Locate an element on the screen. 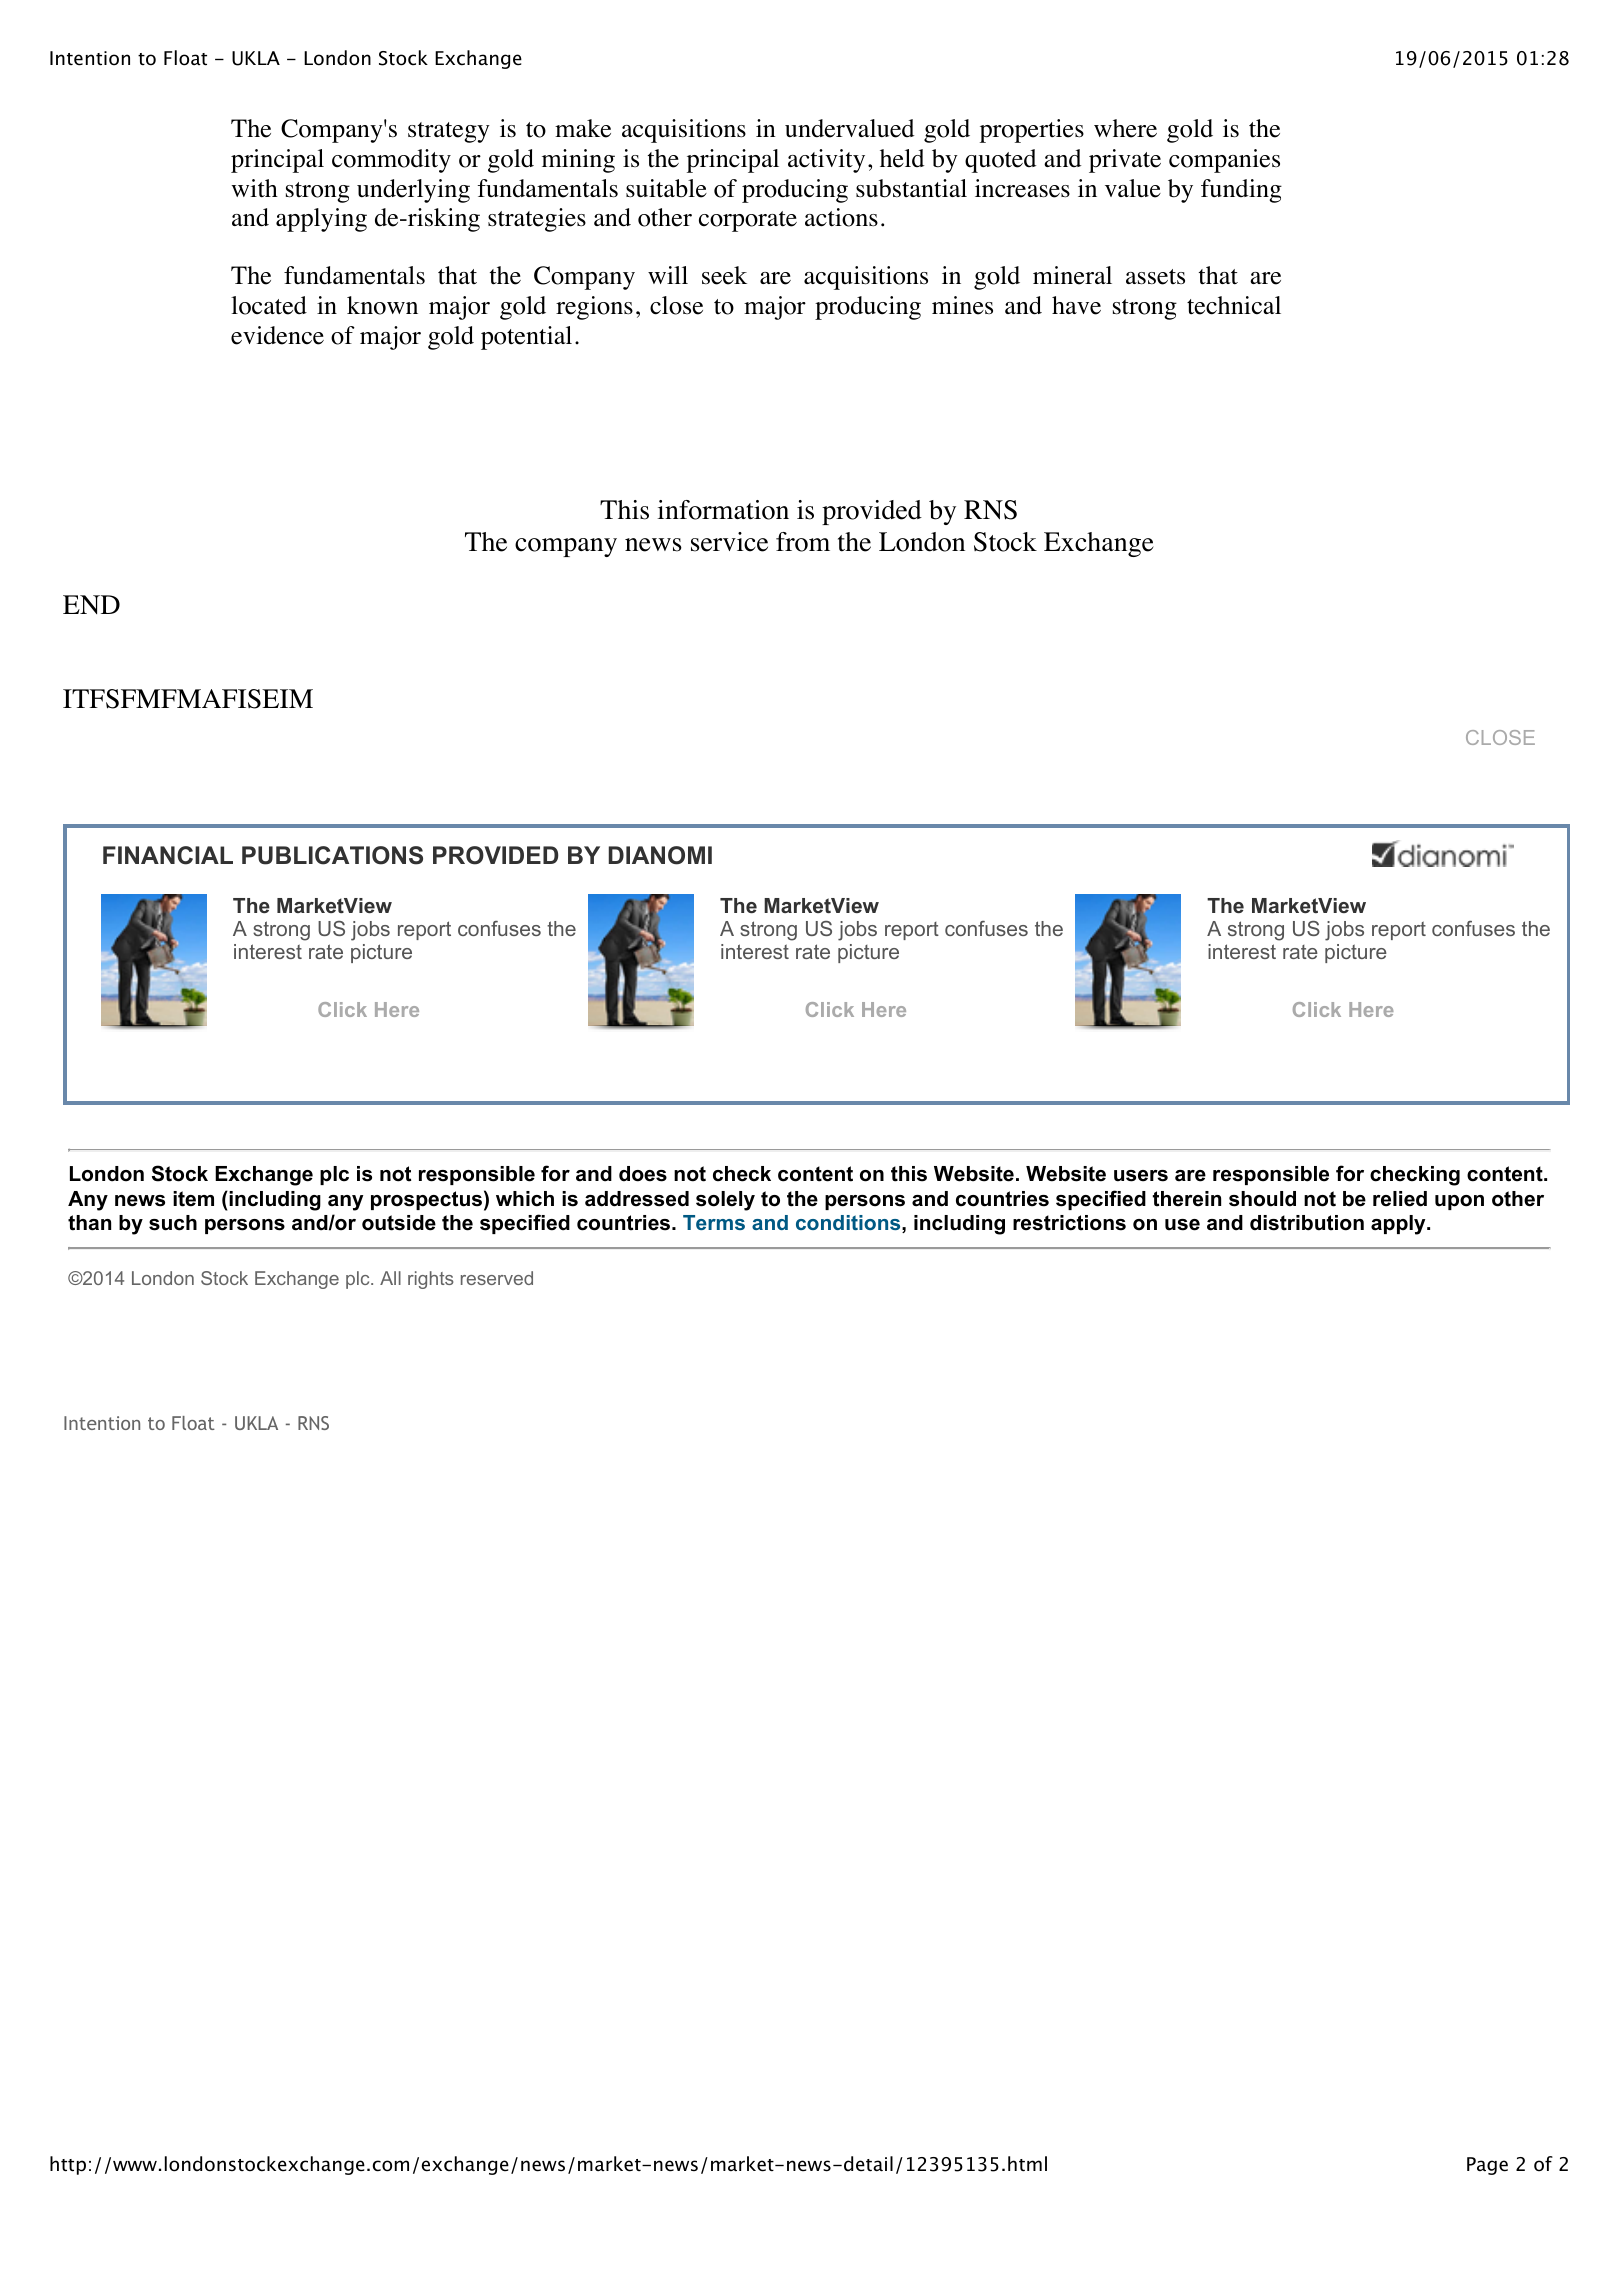 The width and height of the screenshot is (1619, 2291). solely is located at coordinates (725, 1201).
